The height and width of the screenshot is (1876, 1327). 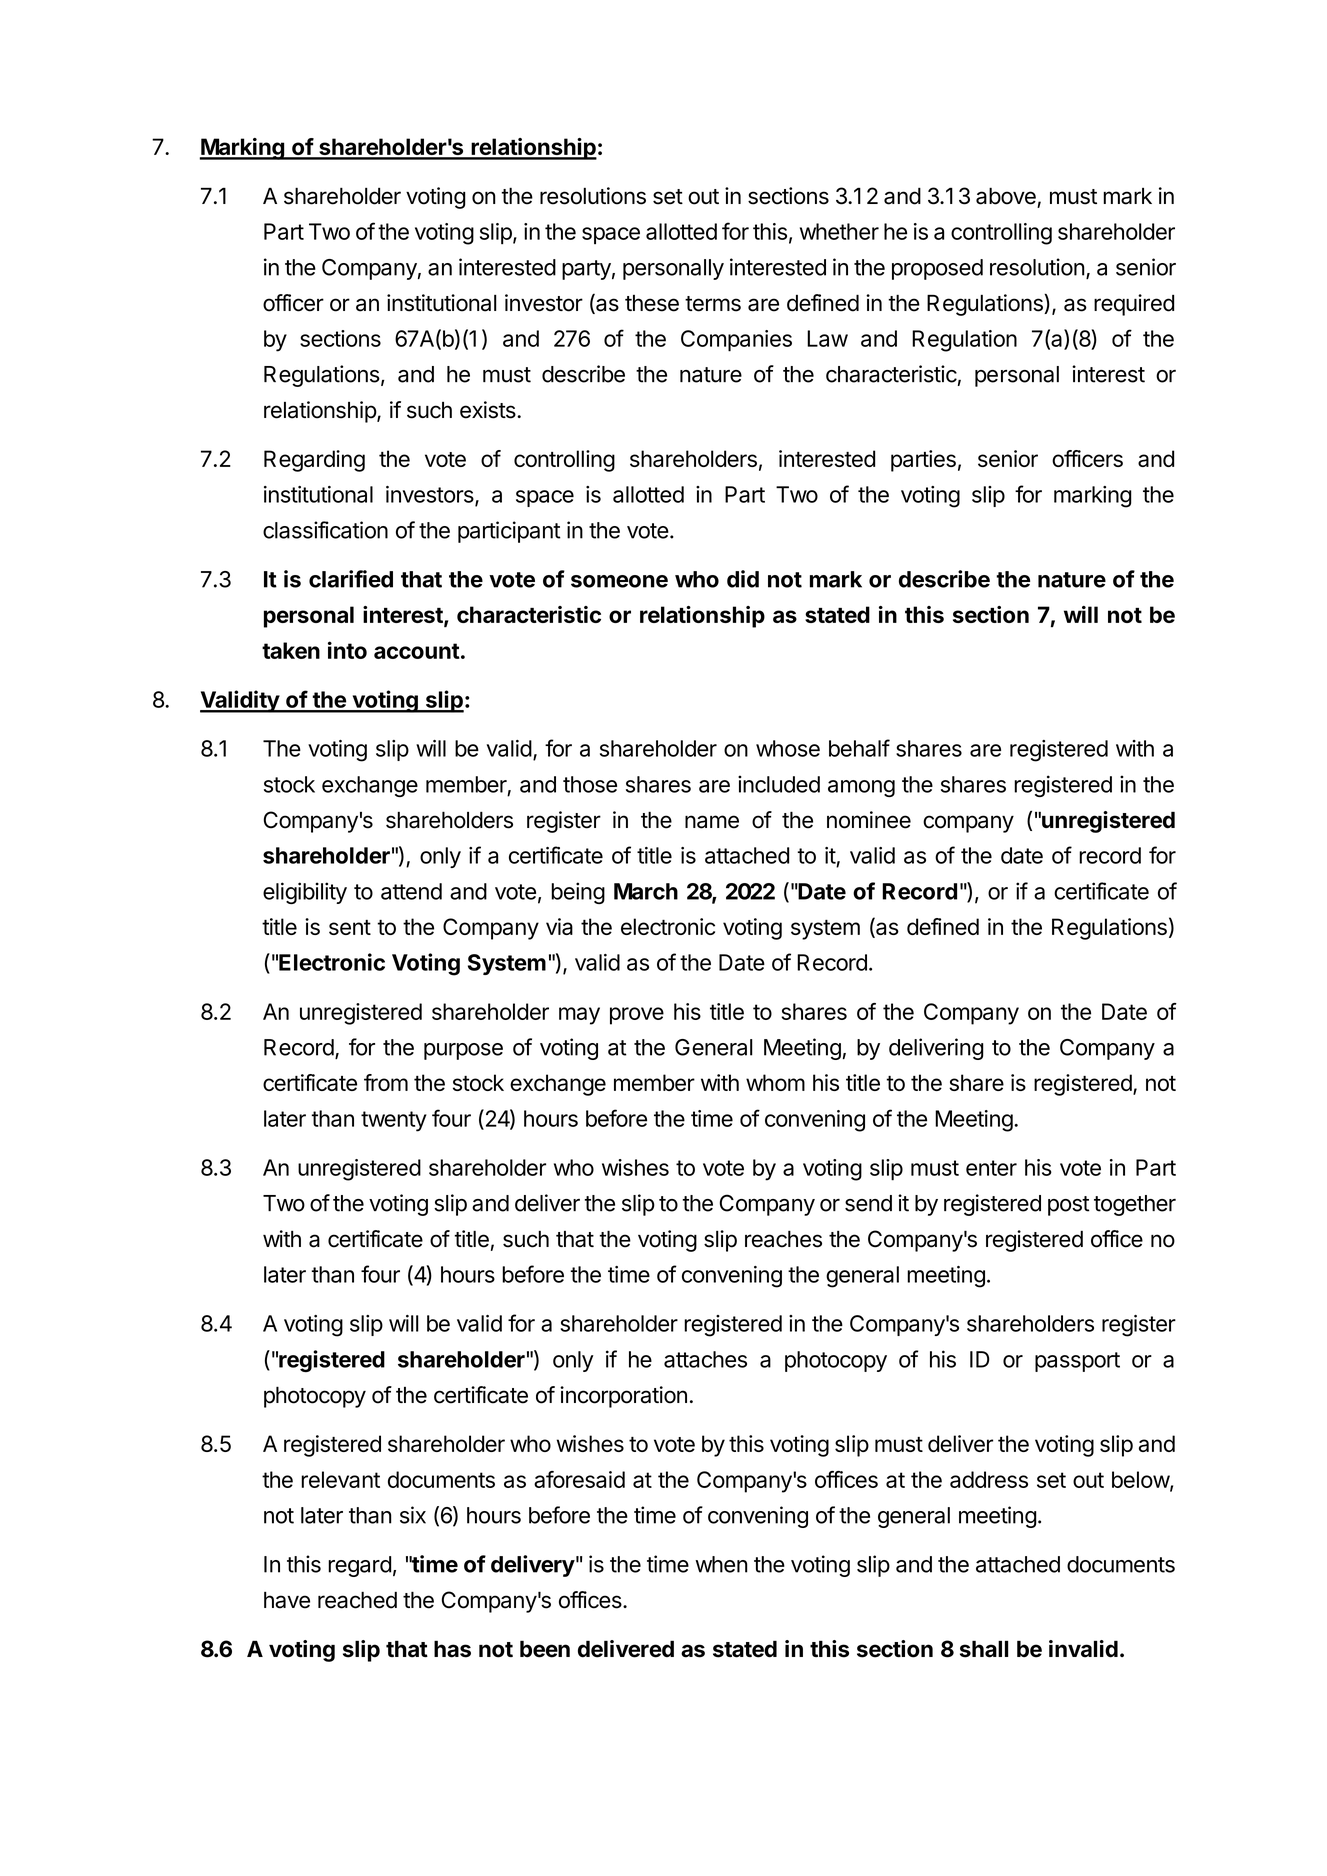 What do you see at coordinates (489, 410) in the screenshot?
I see `exists` at bounding box center [489, 410].
